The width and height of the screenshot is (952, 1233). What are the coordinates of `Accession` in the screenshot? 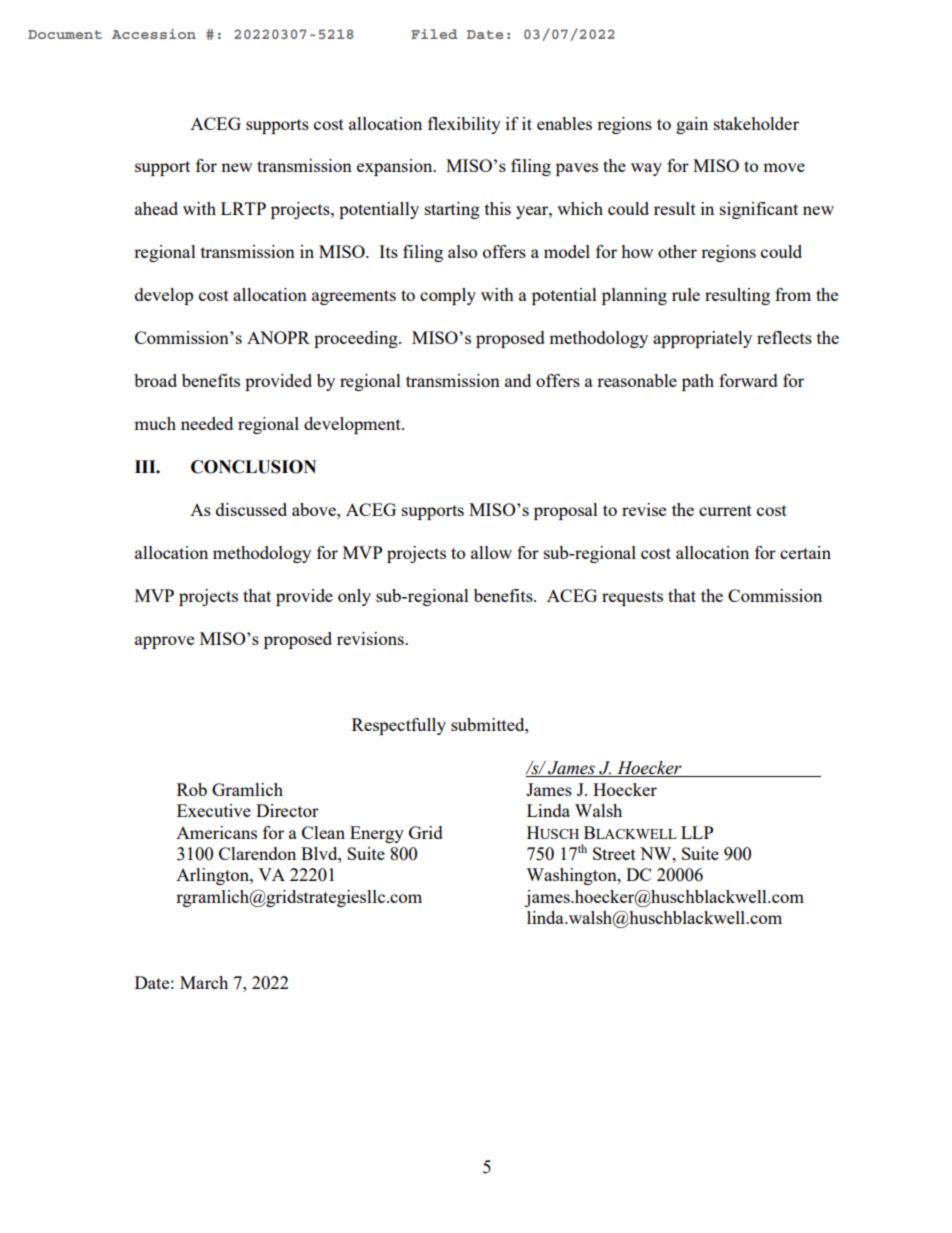 It's located at (154, 34).
